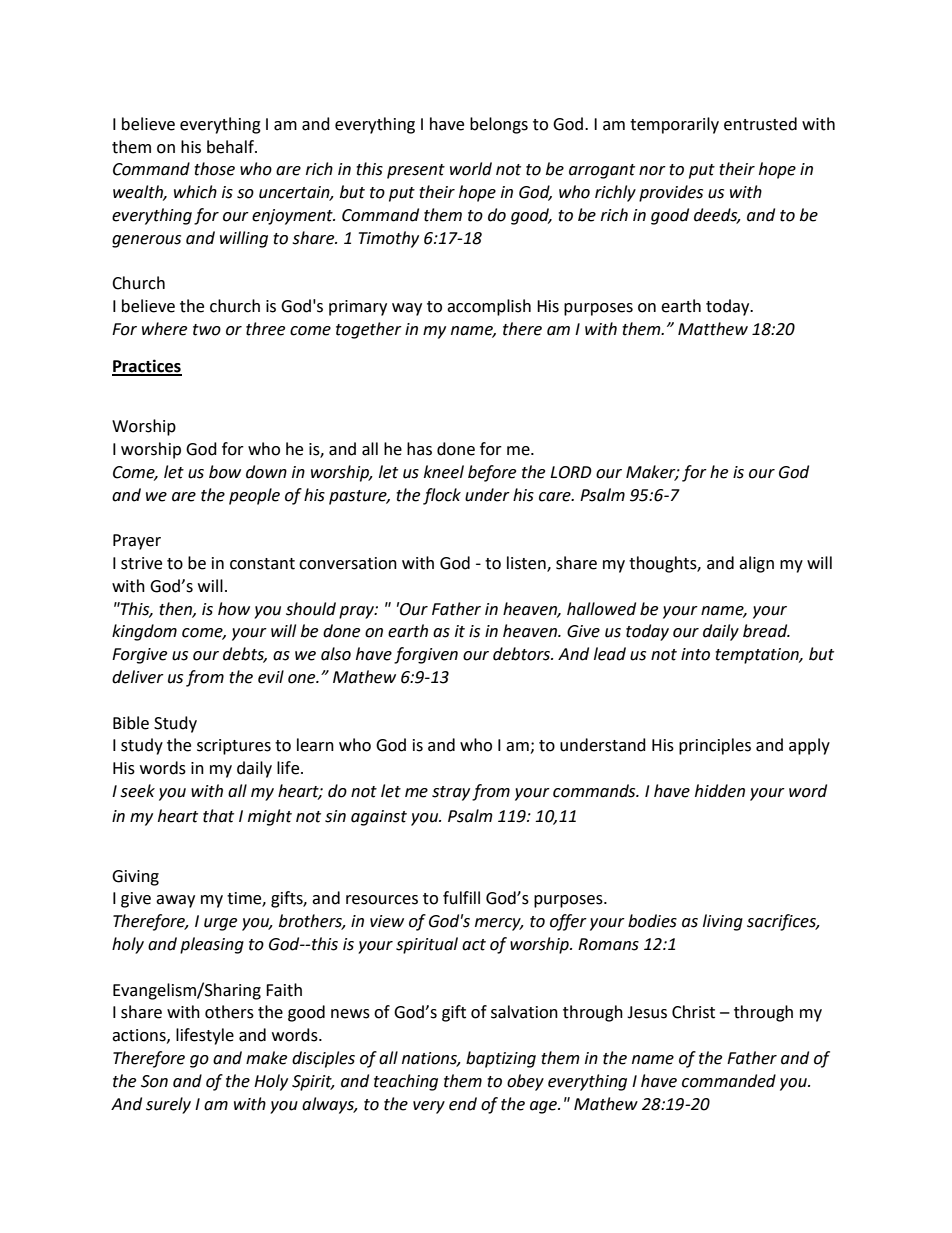  What do you see at coordinates (522, 654) in the page?
I see `debtors` at bounding box center [522, 654].
